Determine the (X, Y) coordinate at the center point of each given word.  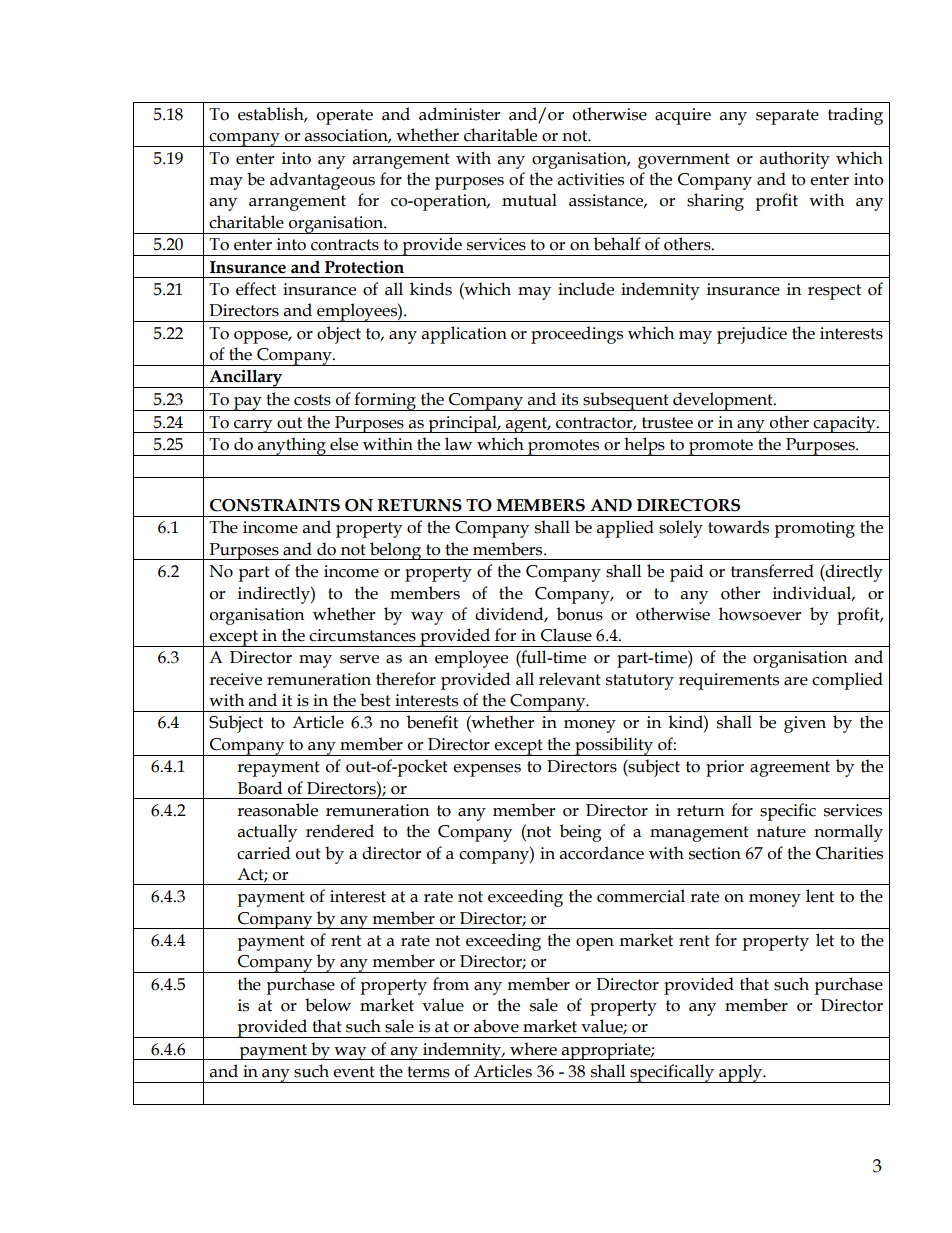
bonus (580, 614)
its (569, 399)
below (328, 1005)
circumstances (362, 635)
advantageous (322, 181)
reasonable (277, 810)
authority (795, 160)
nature (781, 832)
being (581, 833)
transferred (772, 571)
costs (312, 400)
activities (591, 179)
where (533, 1049)
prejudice (752, 335)
